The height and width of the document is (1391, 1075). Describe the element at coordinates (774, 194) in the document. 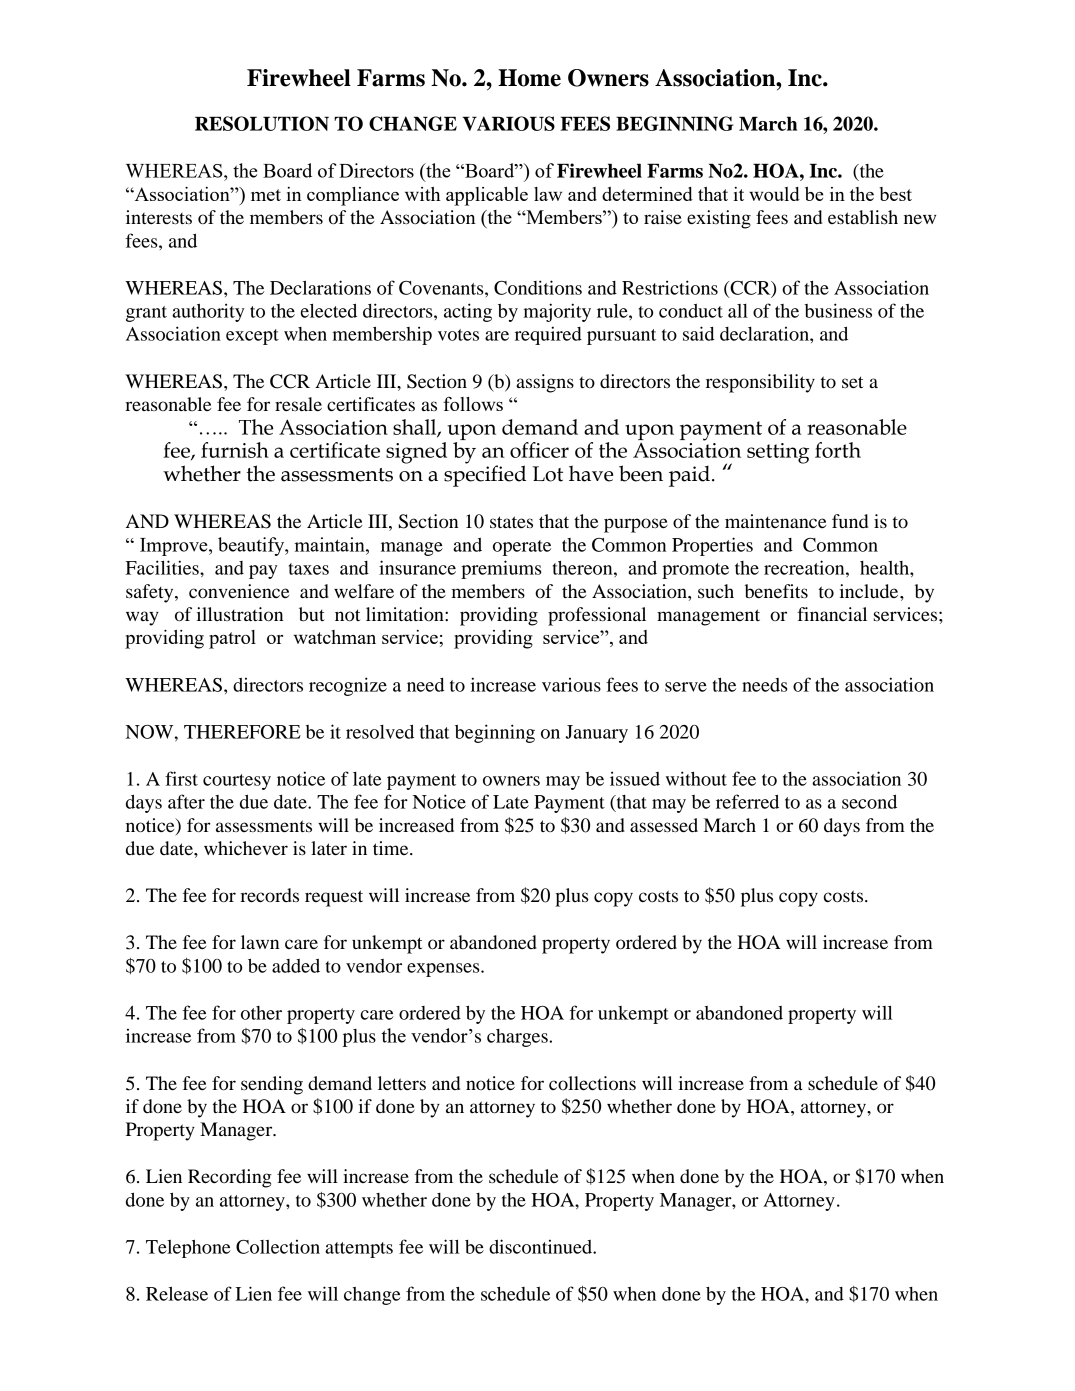

I see `would` at that location.
